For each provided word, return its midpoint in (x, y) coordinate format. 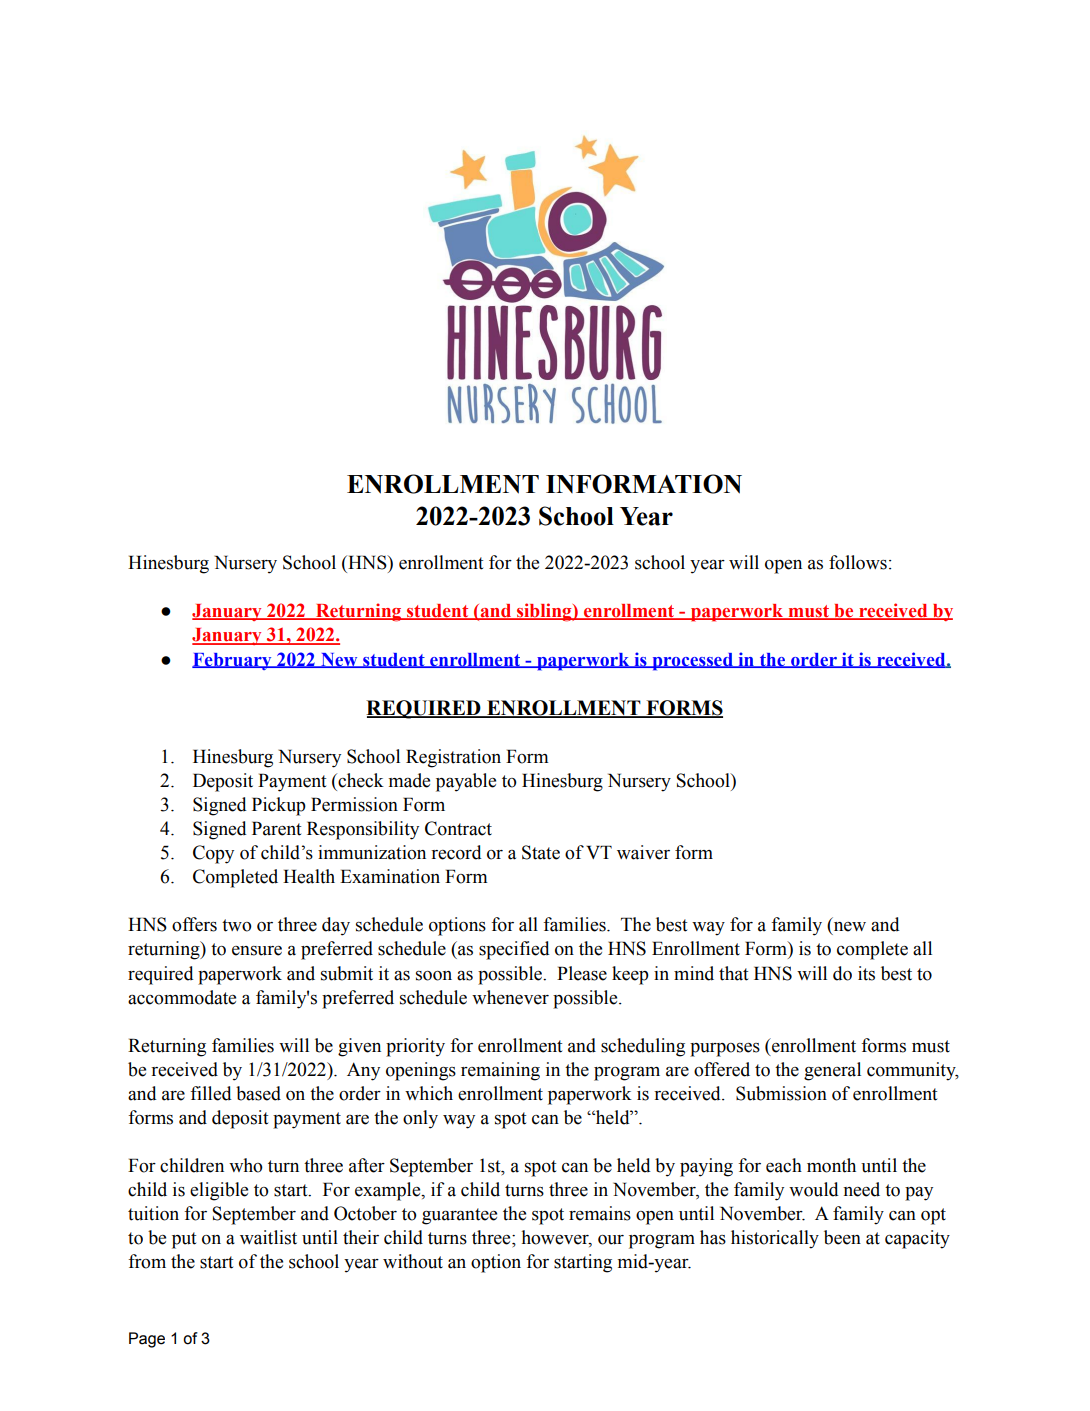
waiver (643, 852)
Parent (276, 828)
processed (692, 662)
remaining (500, 1071)
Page (147, 1340)
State (541, 852)
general (832, 1071)
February (233, 661)
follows (858, 562)
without (413, 1261)
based (258, 1093)
